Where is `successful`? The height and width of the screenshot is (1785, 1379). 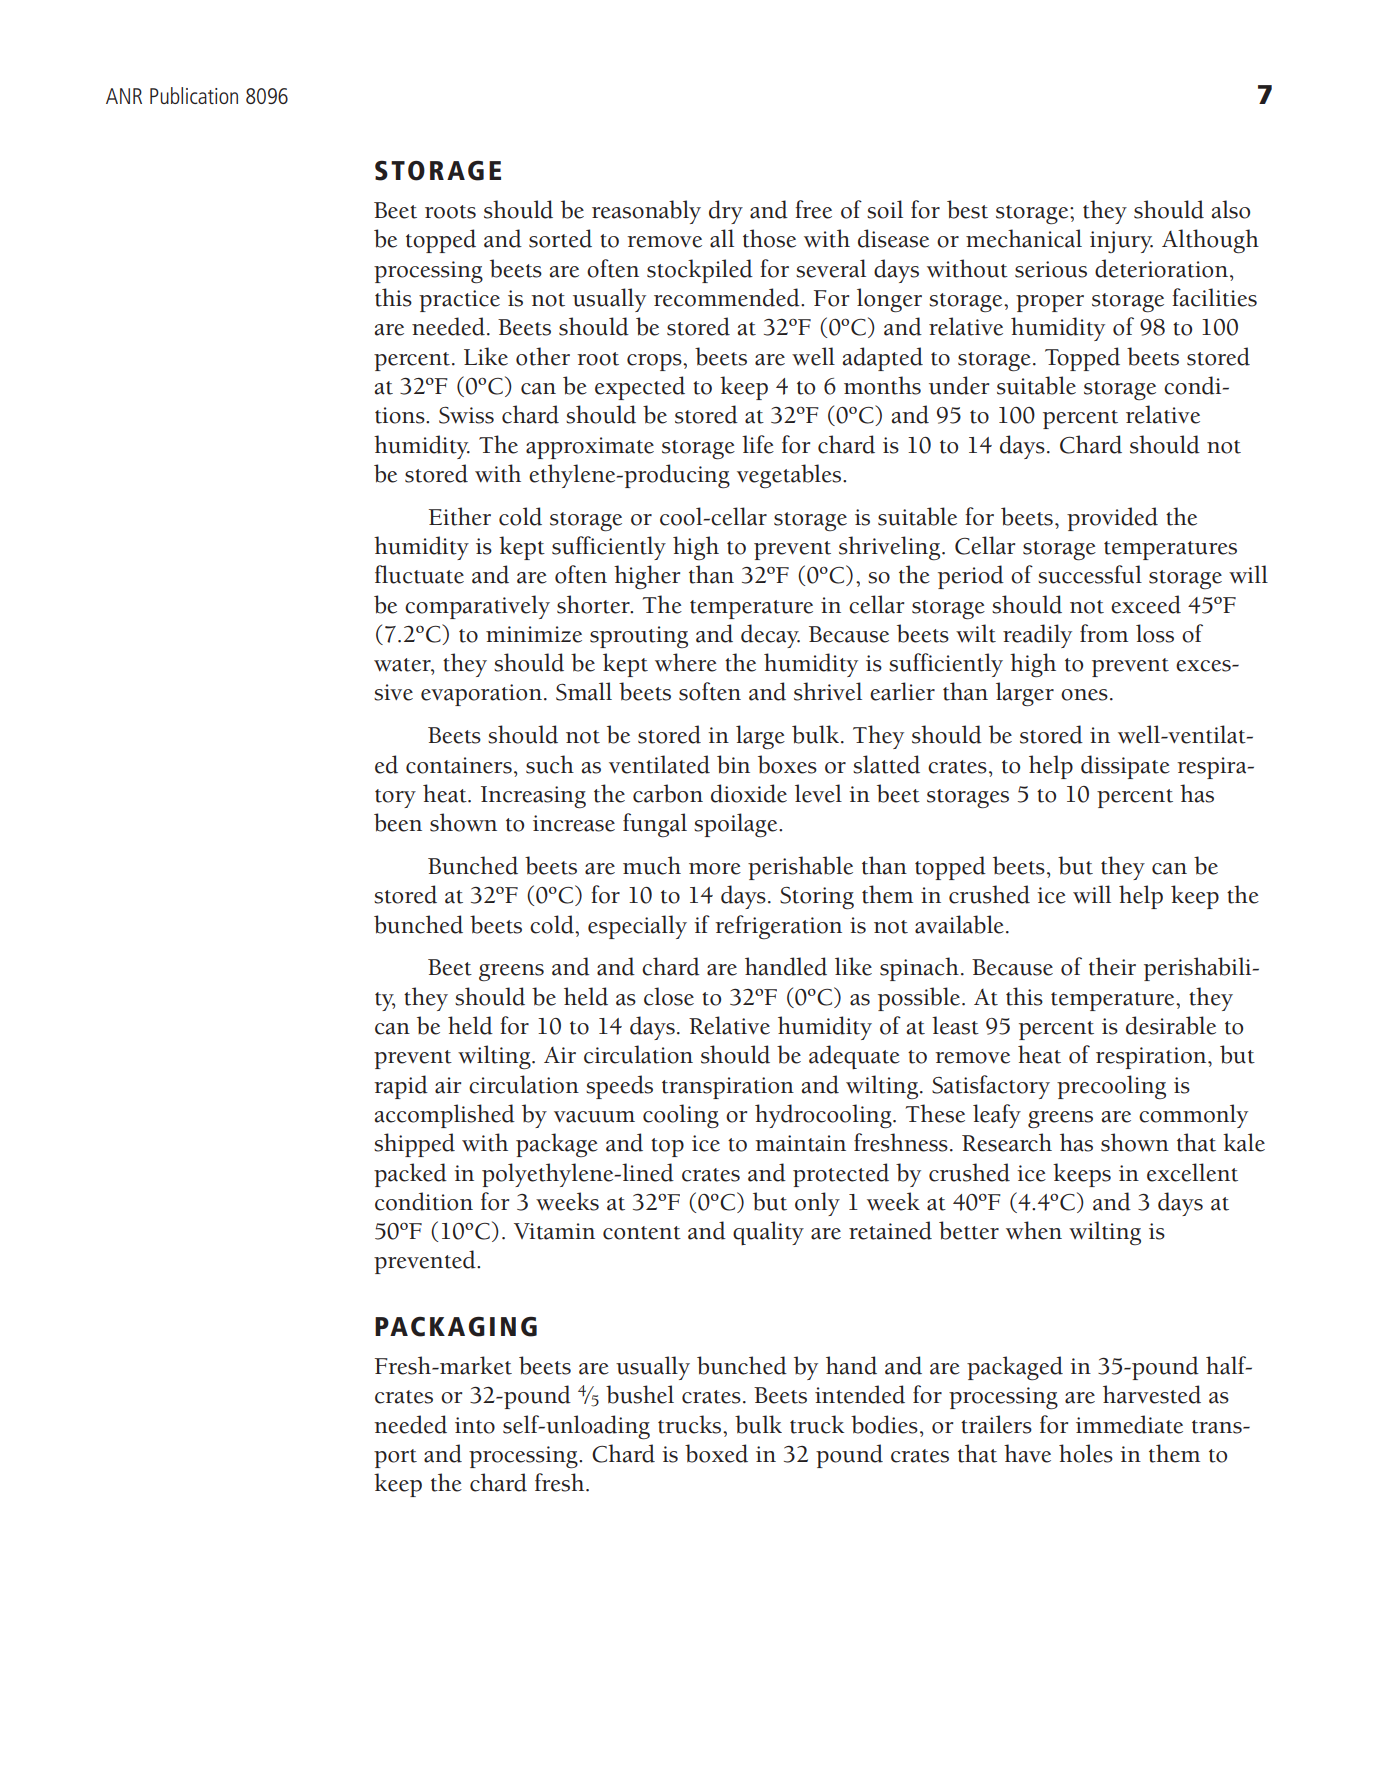 successful is located at coordinates (1090, 574).
